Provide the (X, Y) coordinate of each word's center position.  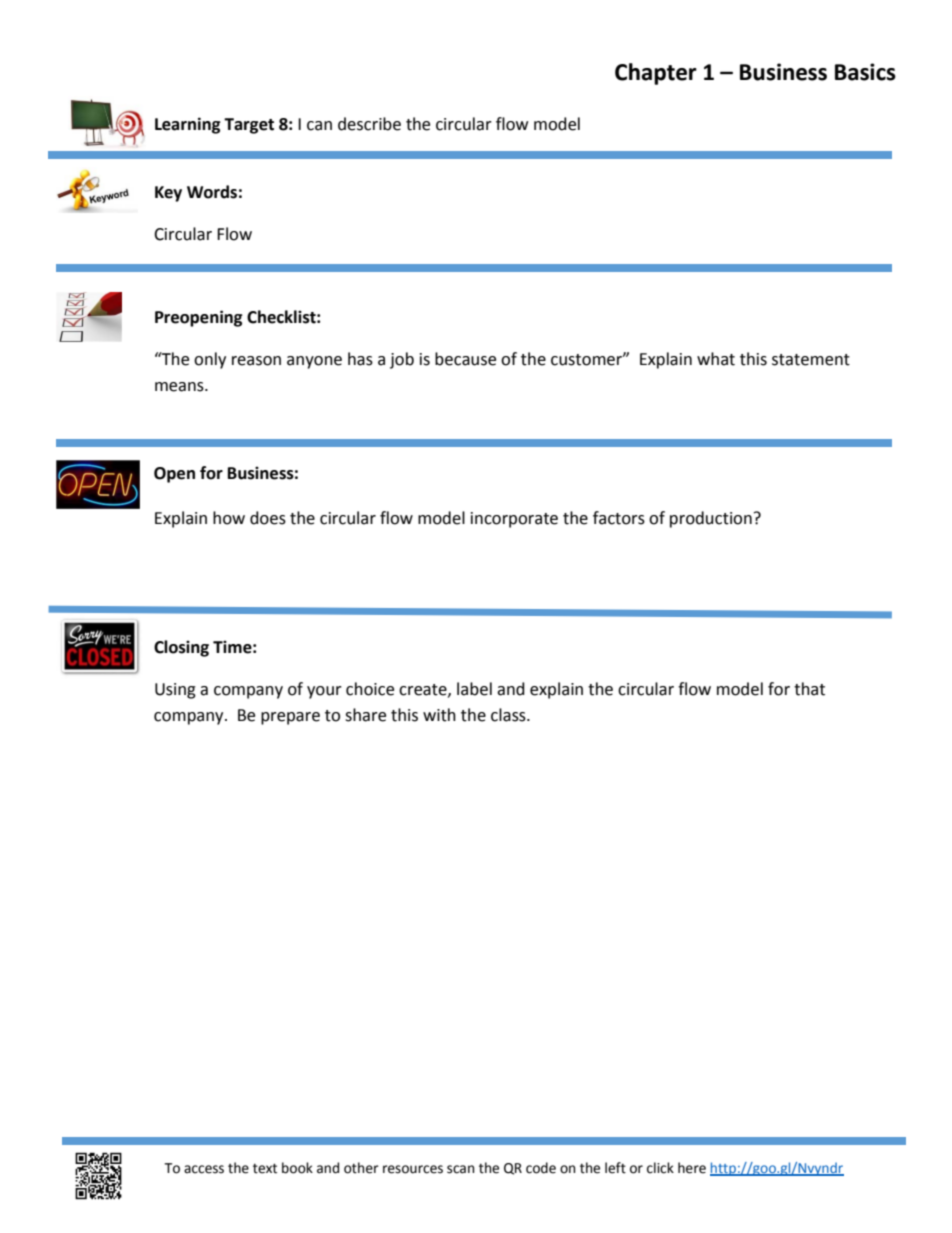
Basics (865, 72)
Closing (181, 648)
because (465, 359)
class (509, 715)
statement (811, 360)
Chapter (656, 74)
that (809, 689)
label (474, 689)
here (692, 1168)
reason (256, 361)
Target (249, 126)
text (265, 1168)
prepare (290, 718)
